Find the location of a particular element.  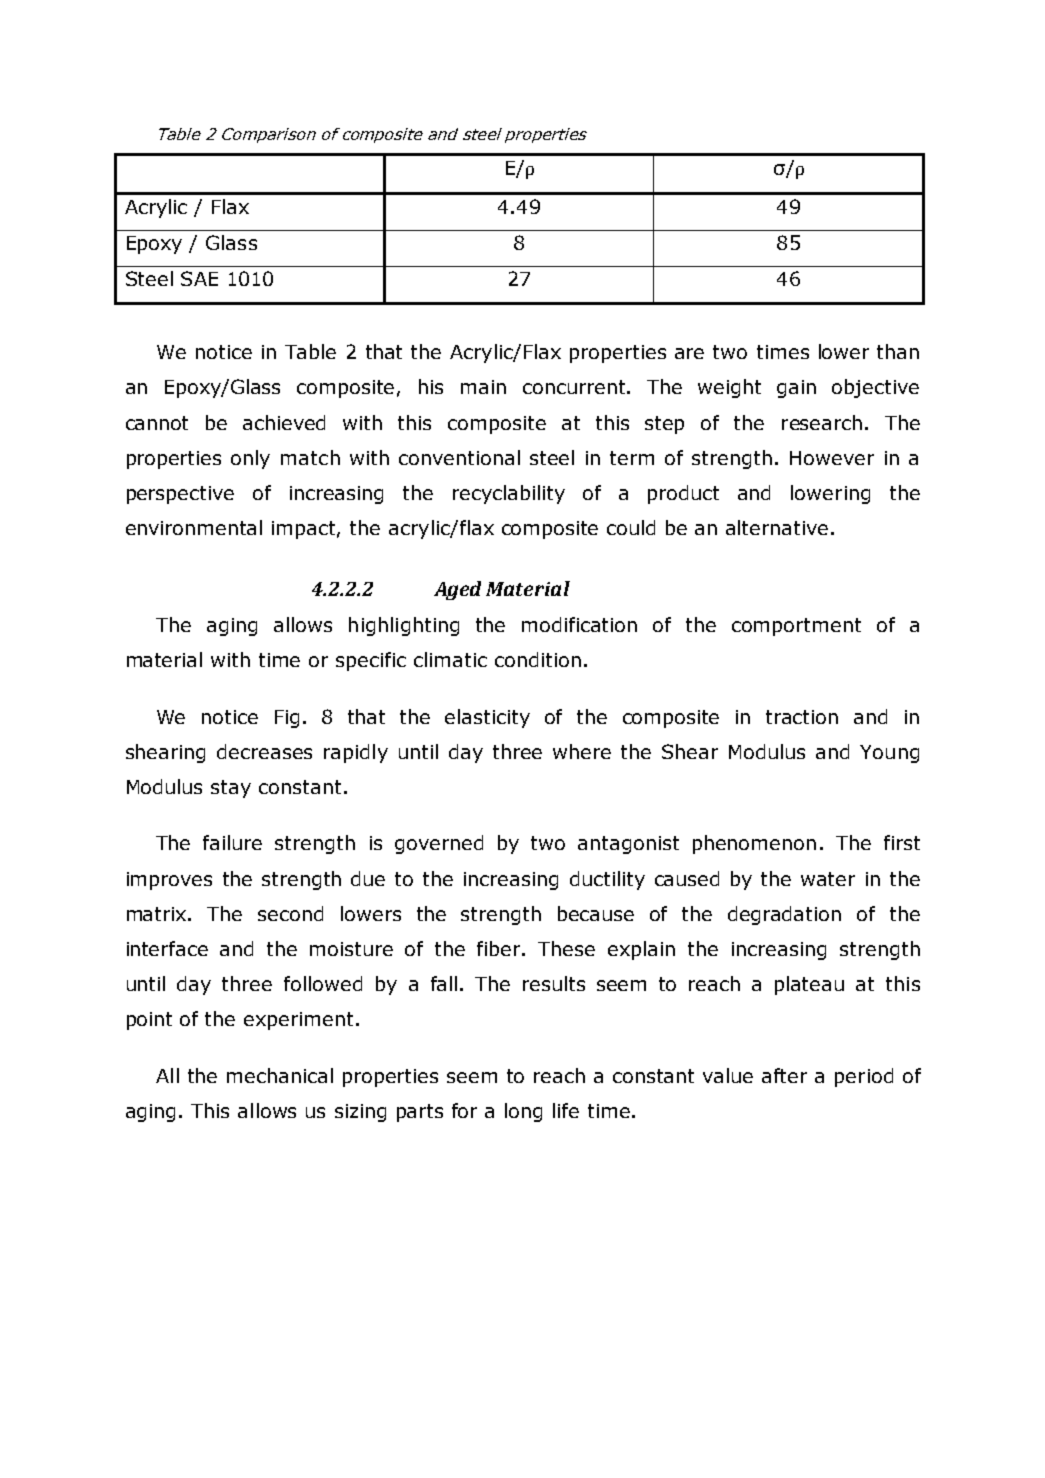

comportment is located at coordinates (796, 627).
